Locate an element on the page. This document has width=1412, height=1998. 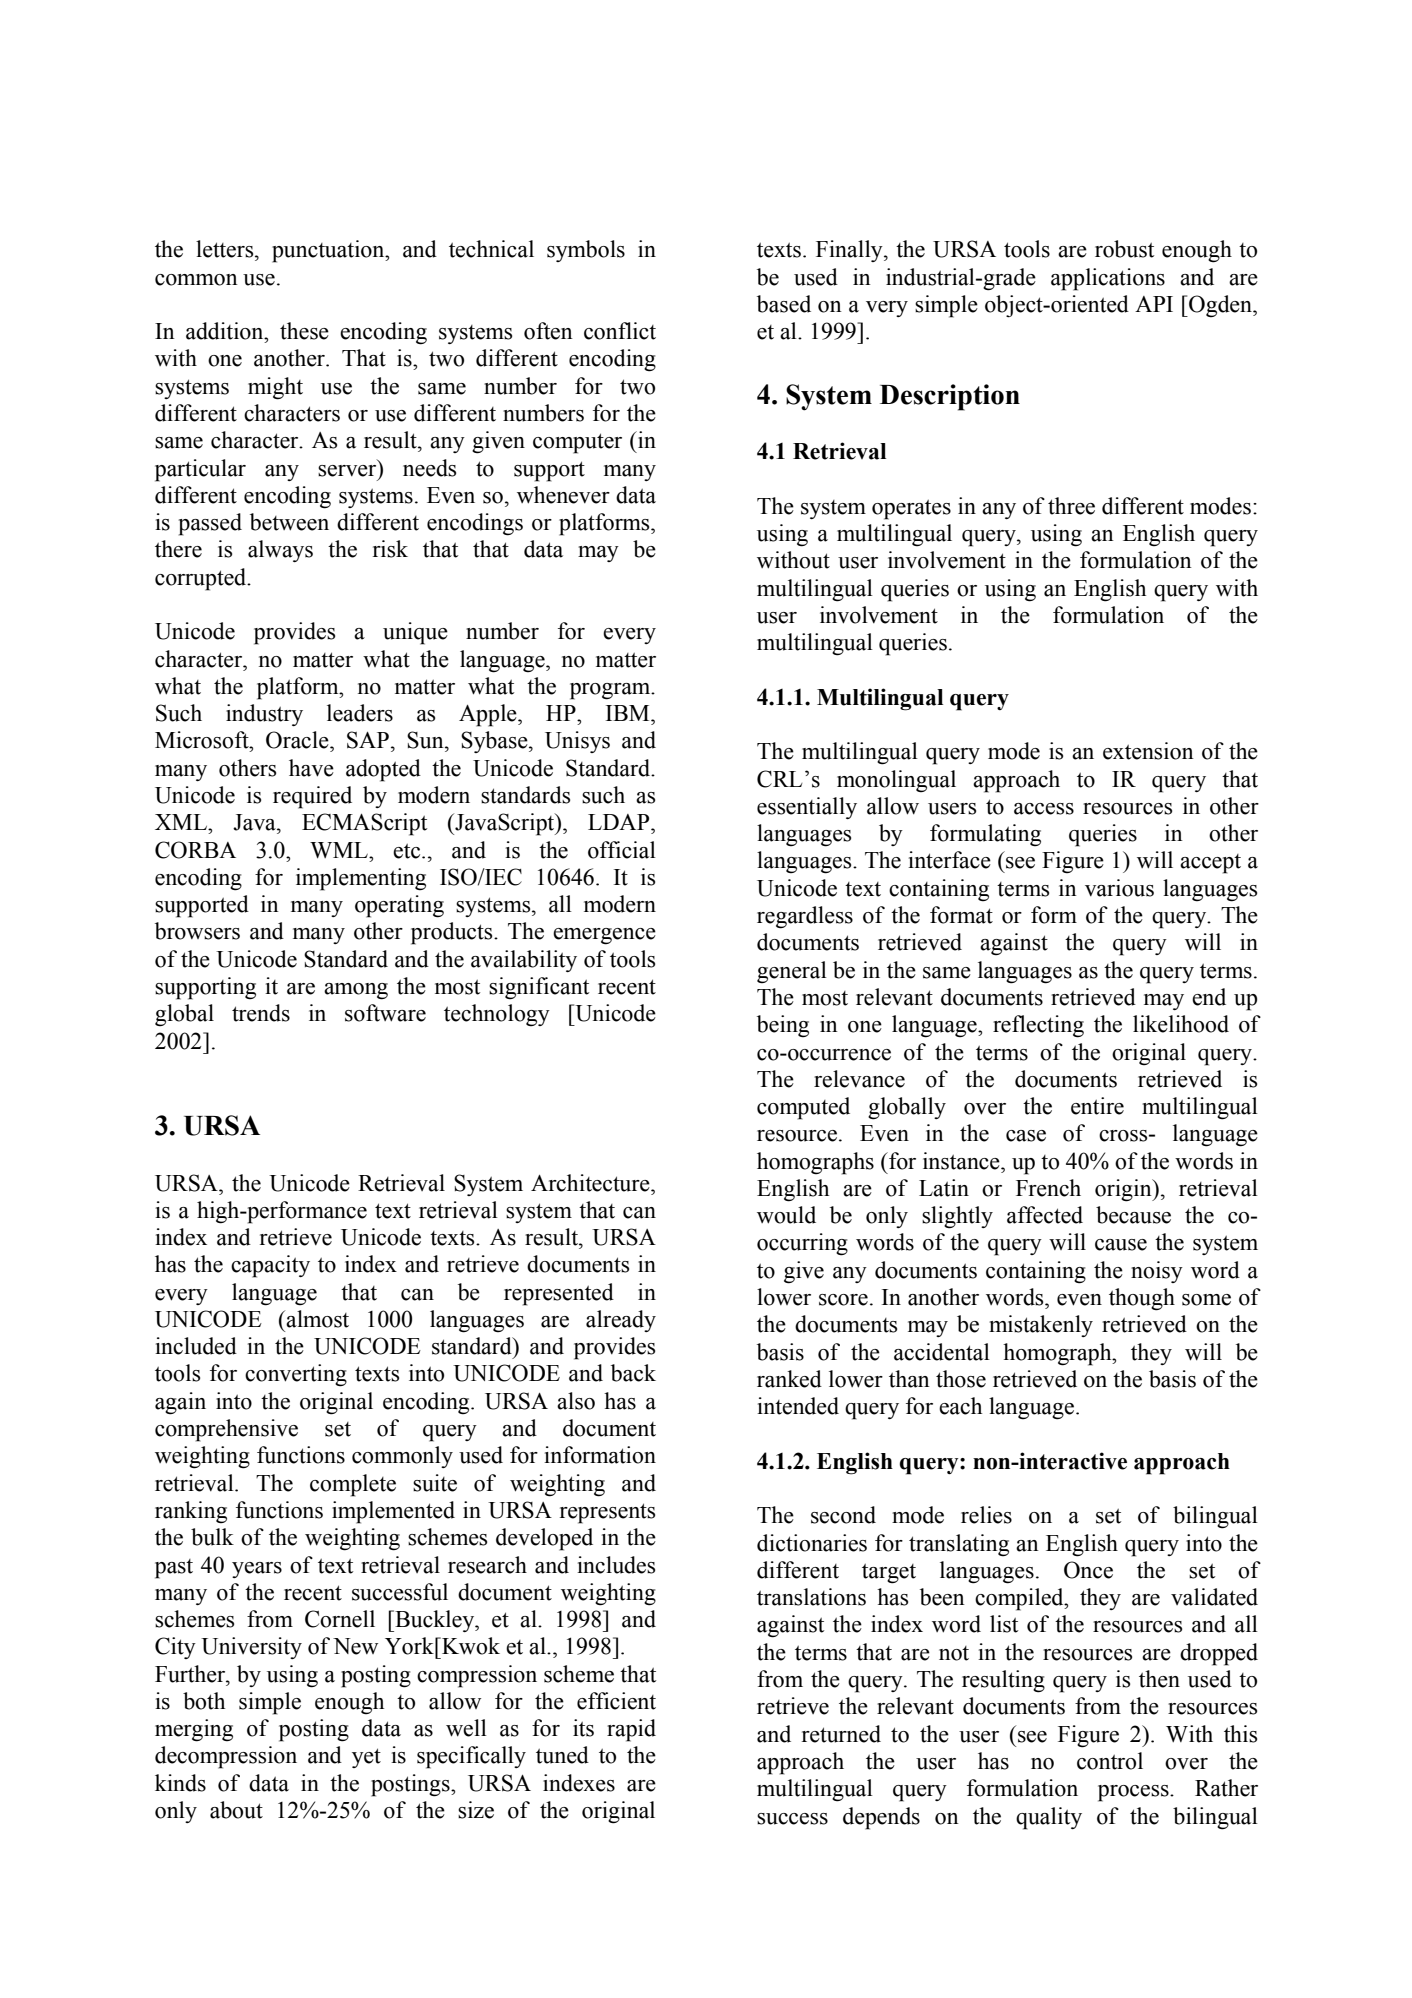
control is located at coordinates (1110, 1761).
